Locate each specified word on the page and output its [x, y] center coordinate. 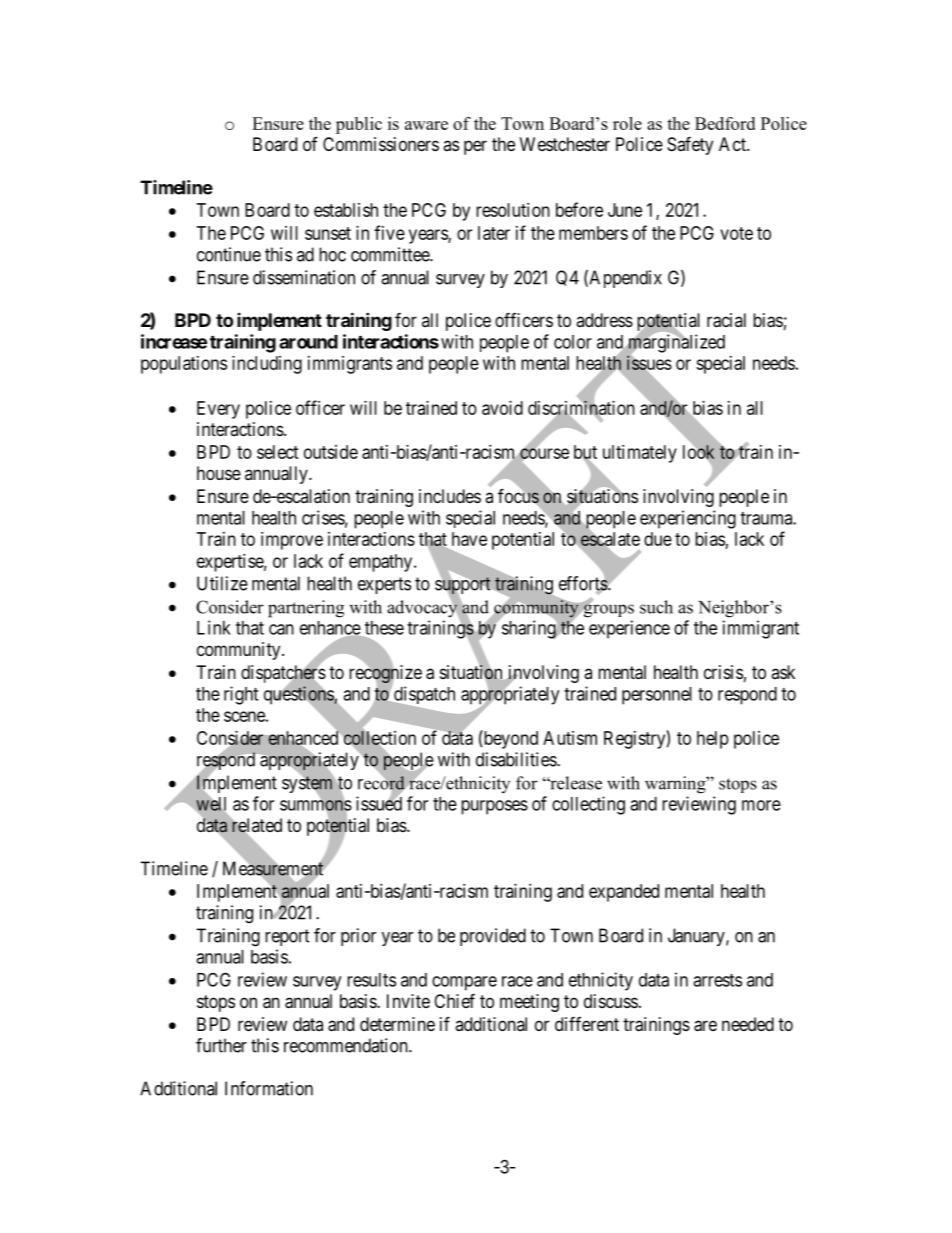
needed [748, 1024]
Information [269, 1088]
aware [426, 125]
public [359, 125]
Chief [454, 1000]
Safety [690, 145]
